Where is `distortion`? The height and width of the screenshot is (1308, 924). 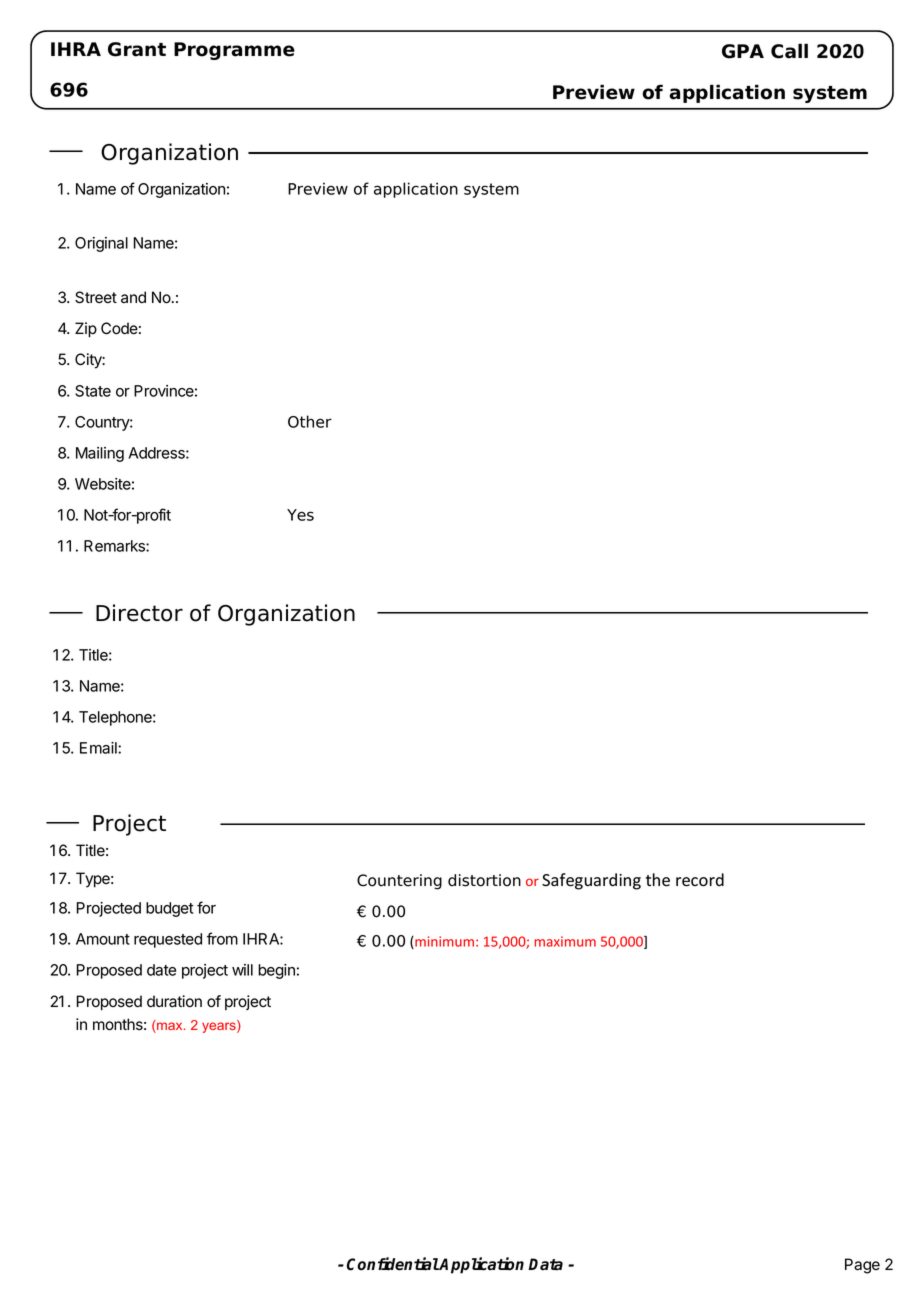 distortion is located at coordinates (484, 880).
